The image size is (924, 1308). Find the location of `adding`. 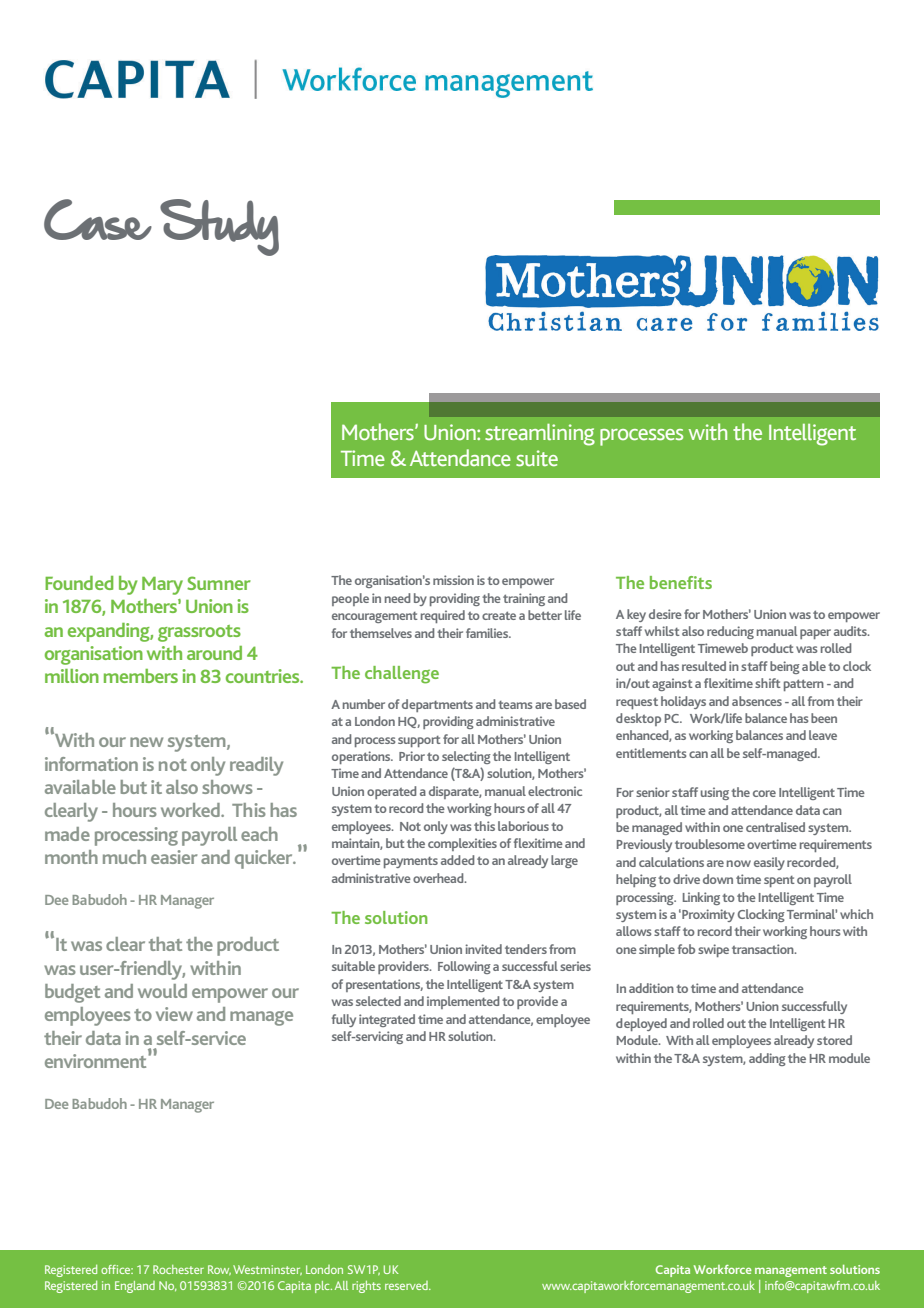

adding is located at coordinates (767, 1059).
